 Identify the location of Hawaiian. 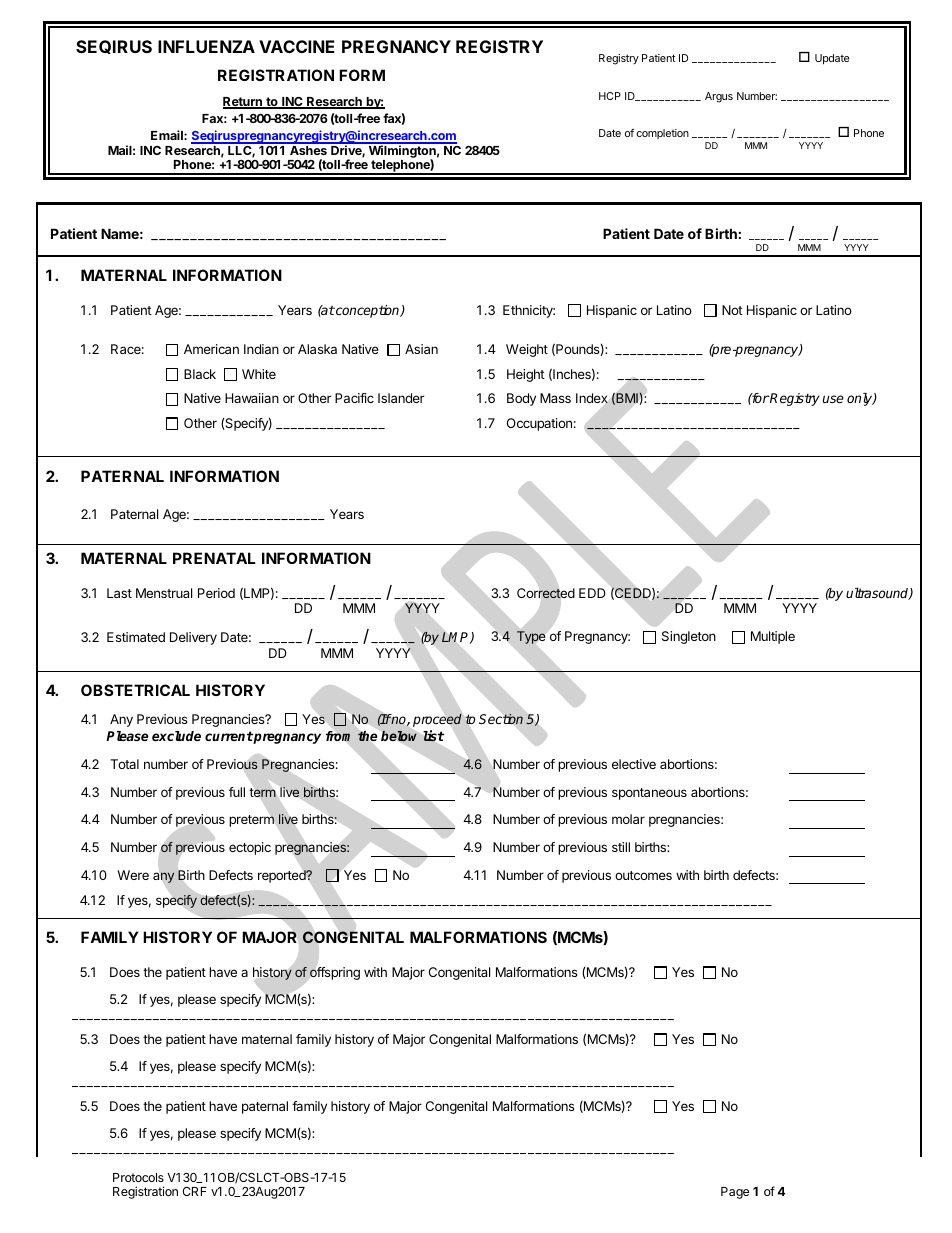
(252, 398).
